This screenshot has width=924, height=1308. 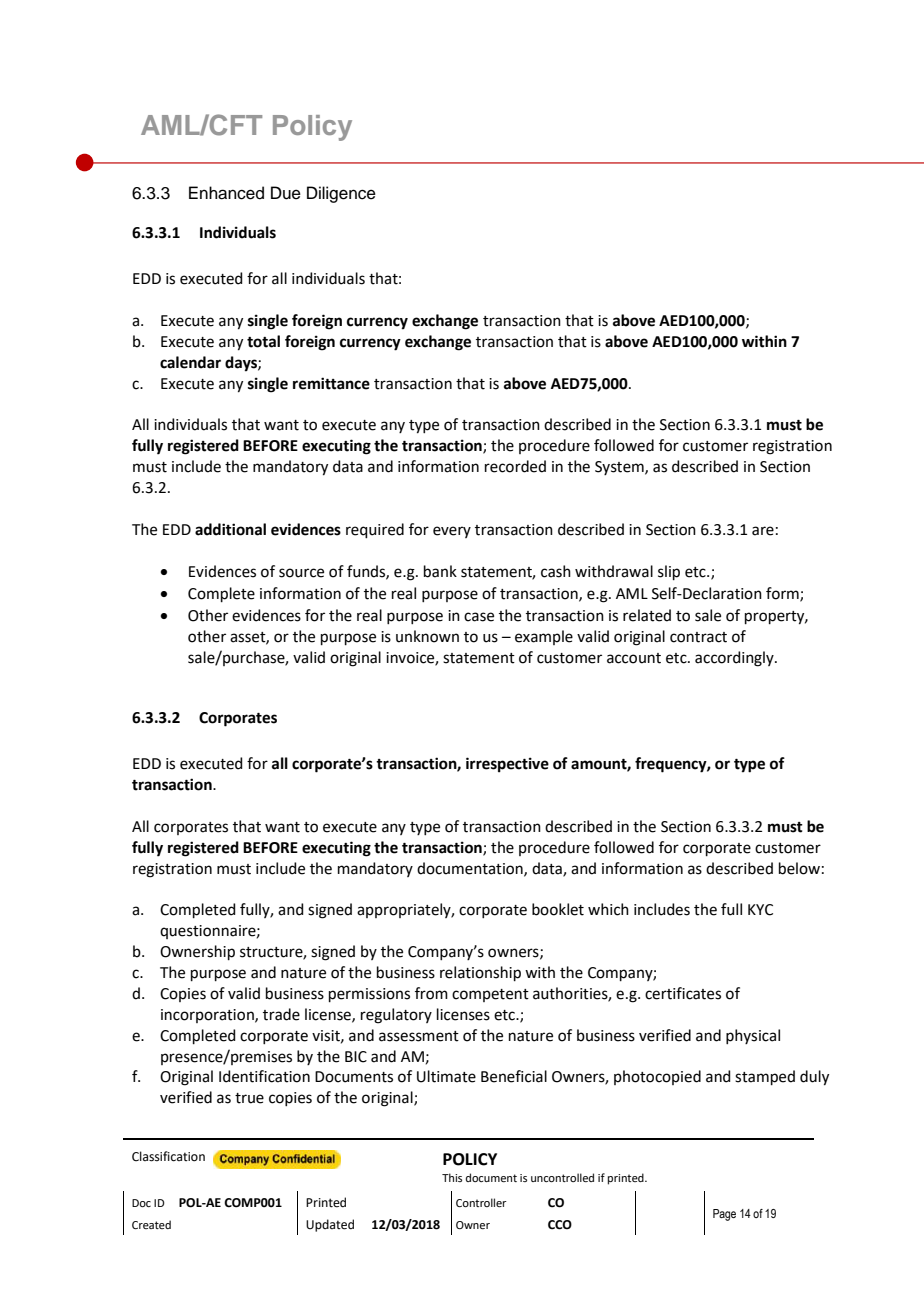 What do you see at coordinates (515, 466) in the screenshot?
I see `recorded` at bounding box center [515, 466].
